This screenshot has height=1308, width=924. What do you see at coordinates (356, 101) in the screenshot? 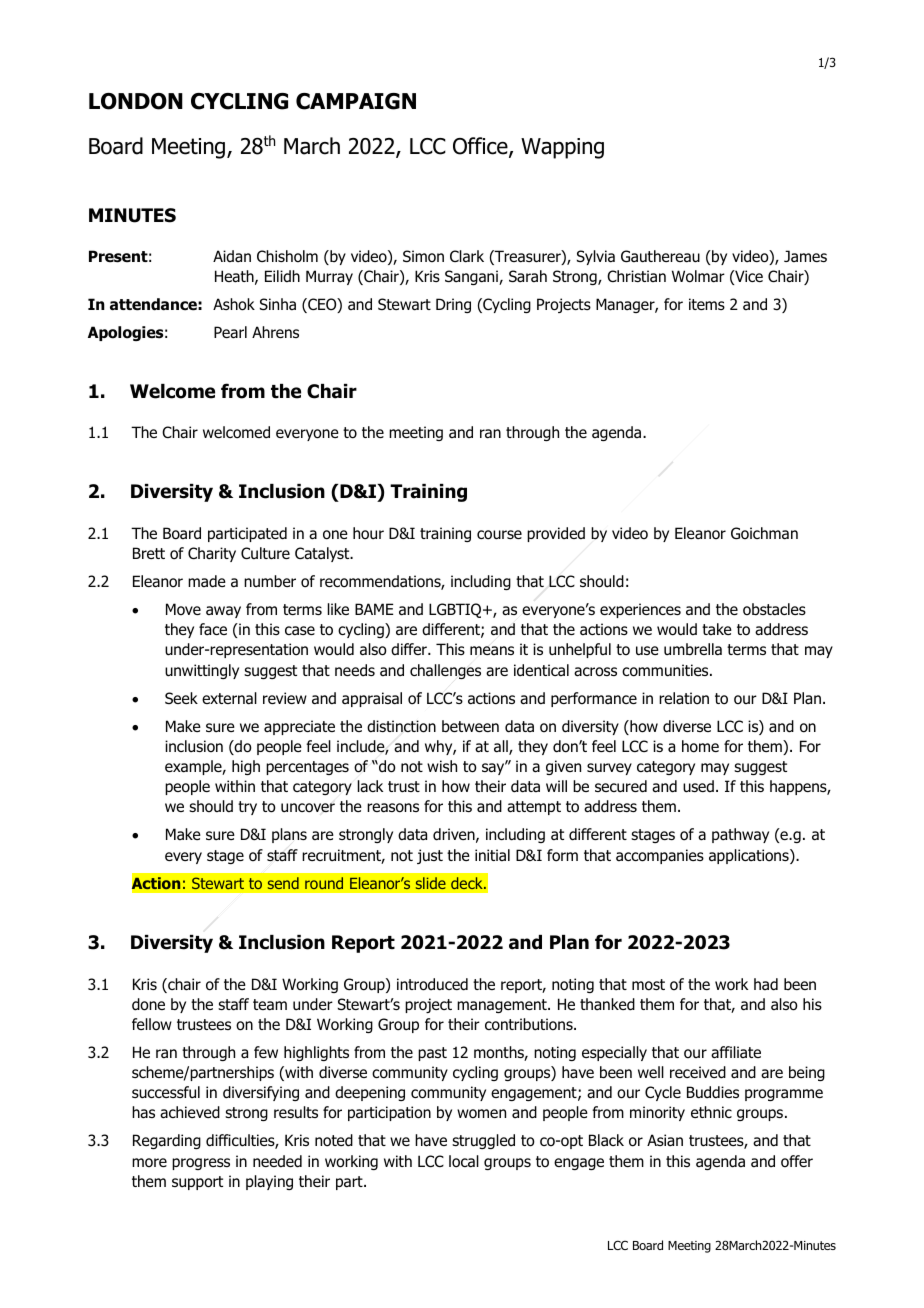
I see `CAMPAIGN` at bounding box center [356, 101].
